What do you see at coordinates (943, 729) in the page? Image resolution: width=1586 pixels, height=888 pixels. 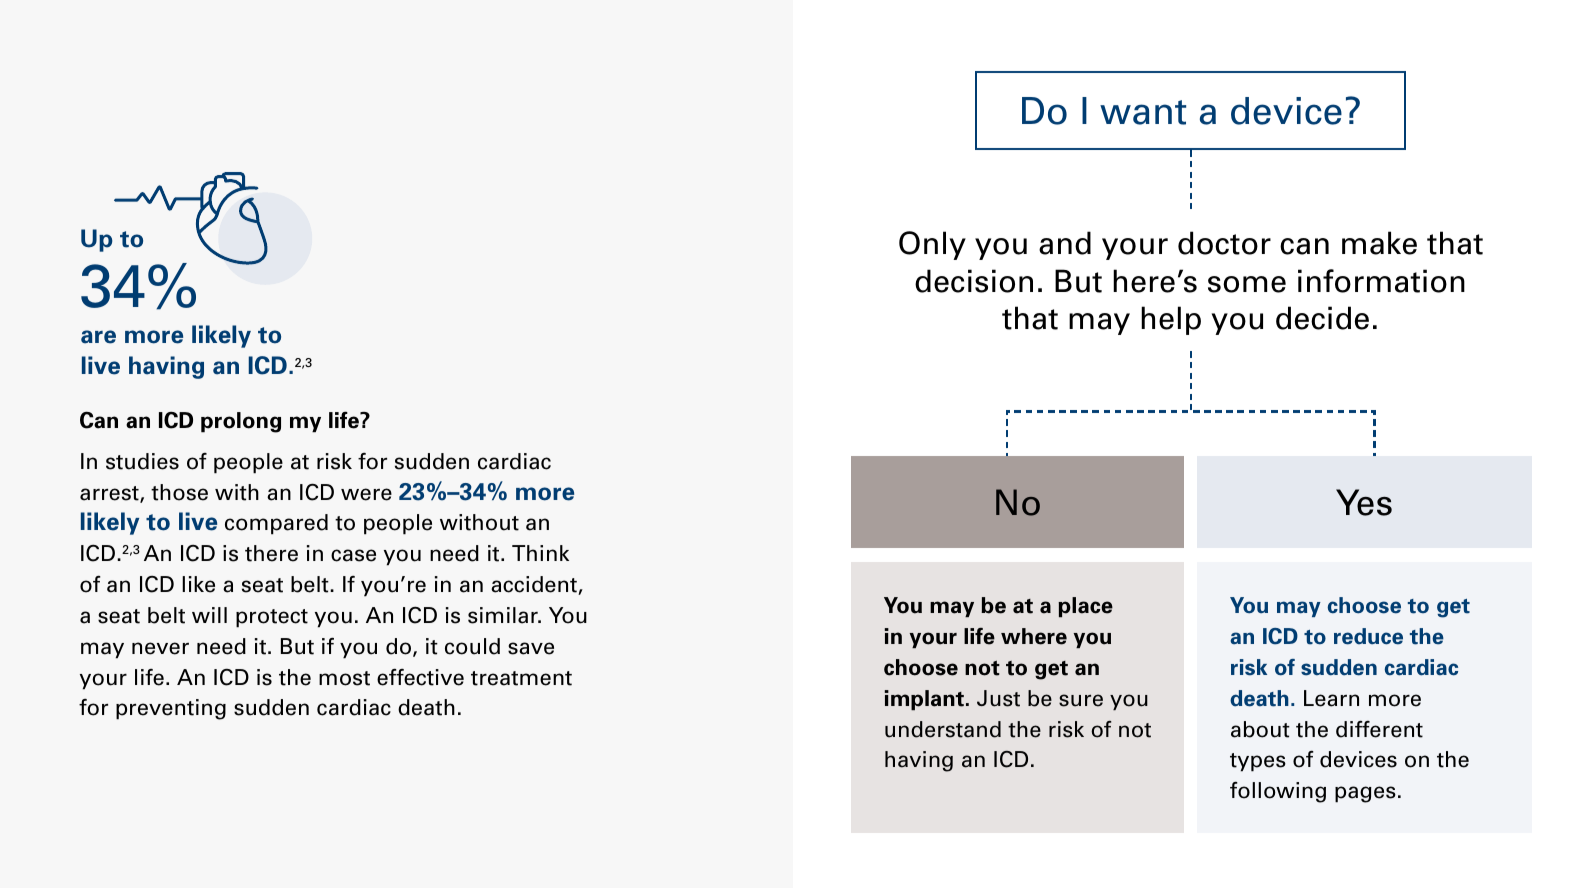 I see `understand` at bounding box center [943, 729].
